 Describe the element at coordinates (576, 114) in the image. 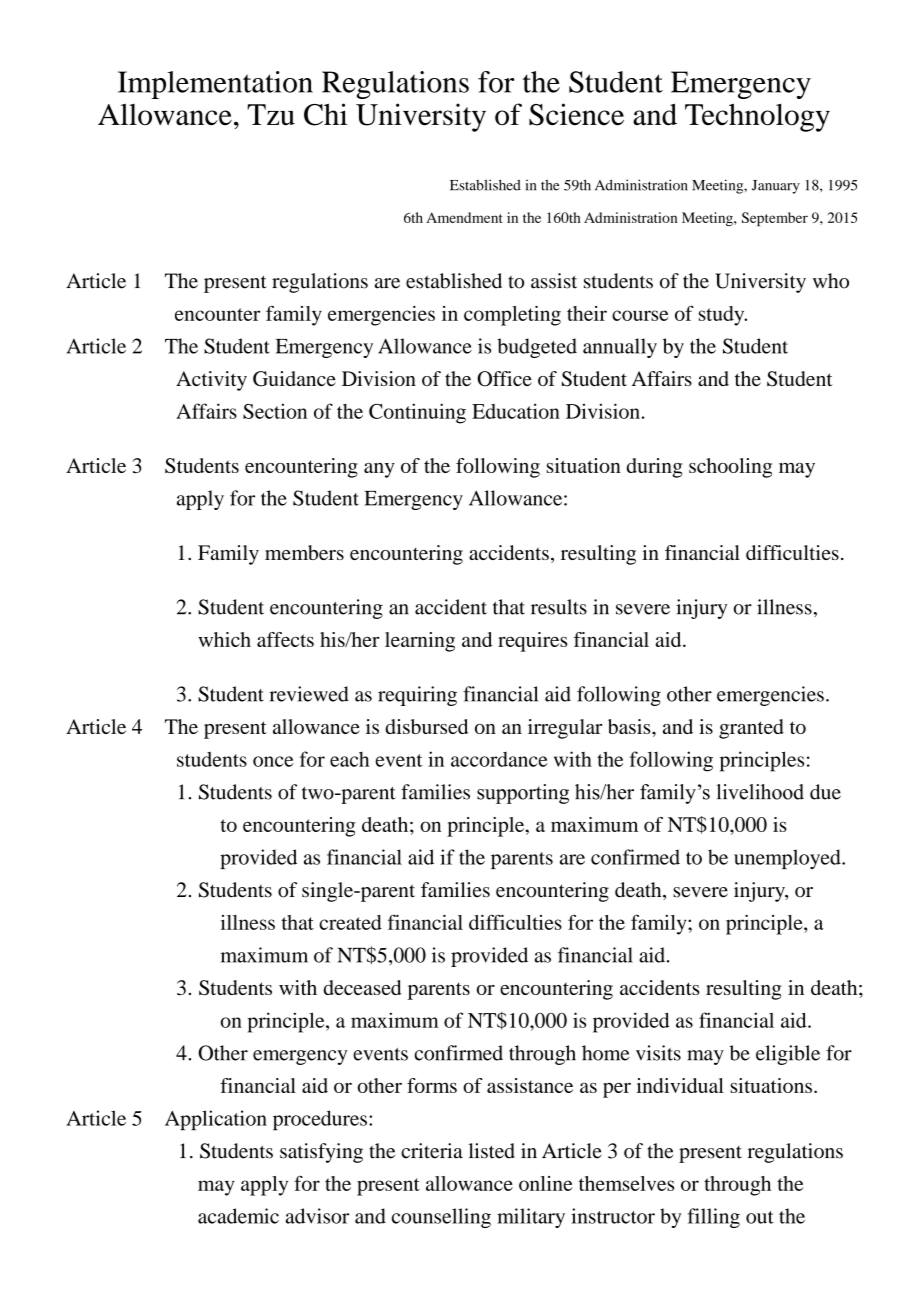

I see `Science` at that location.
